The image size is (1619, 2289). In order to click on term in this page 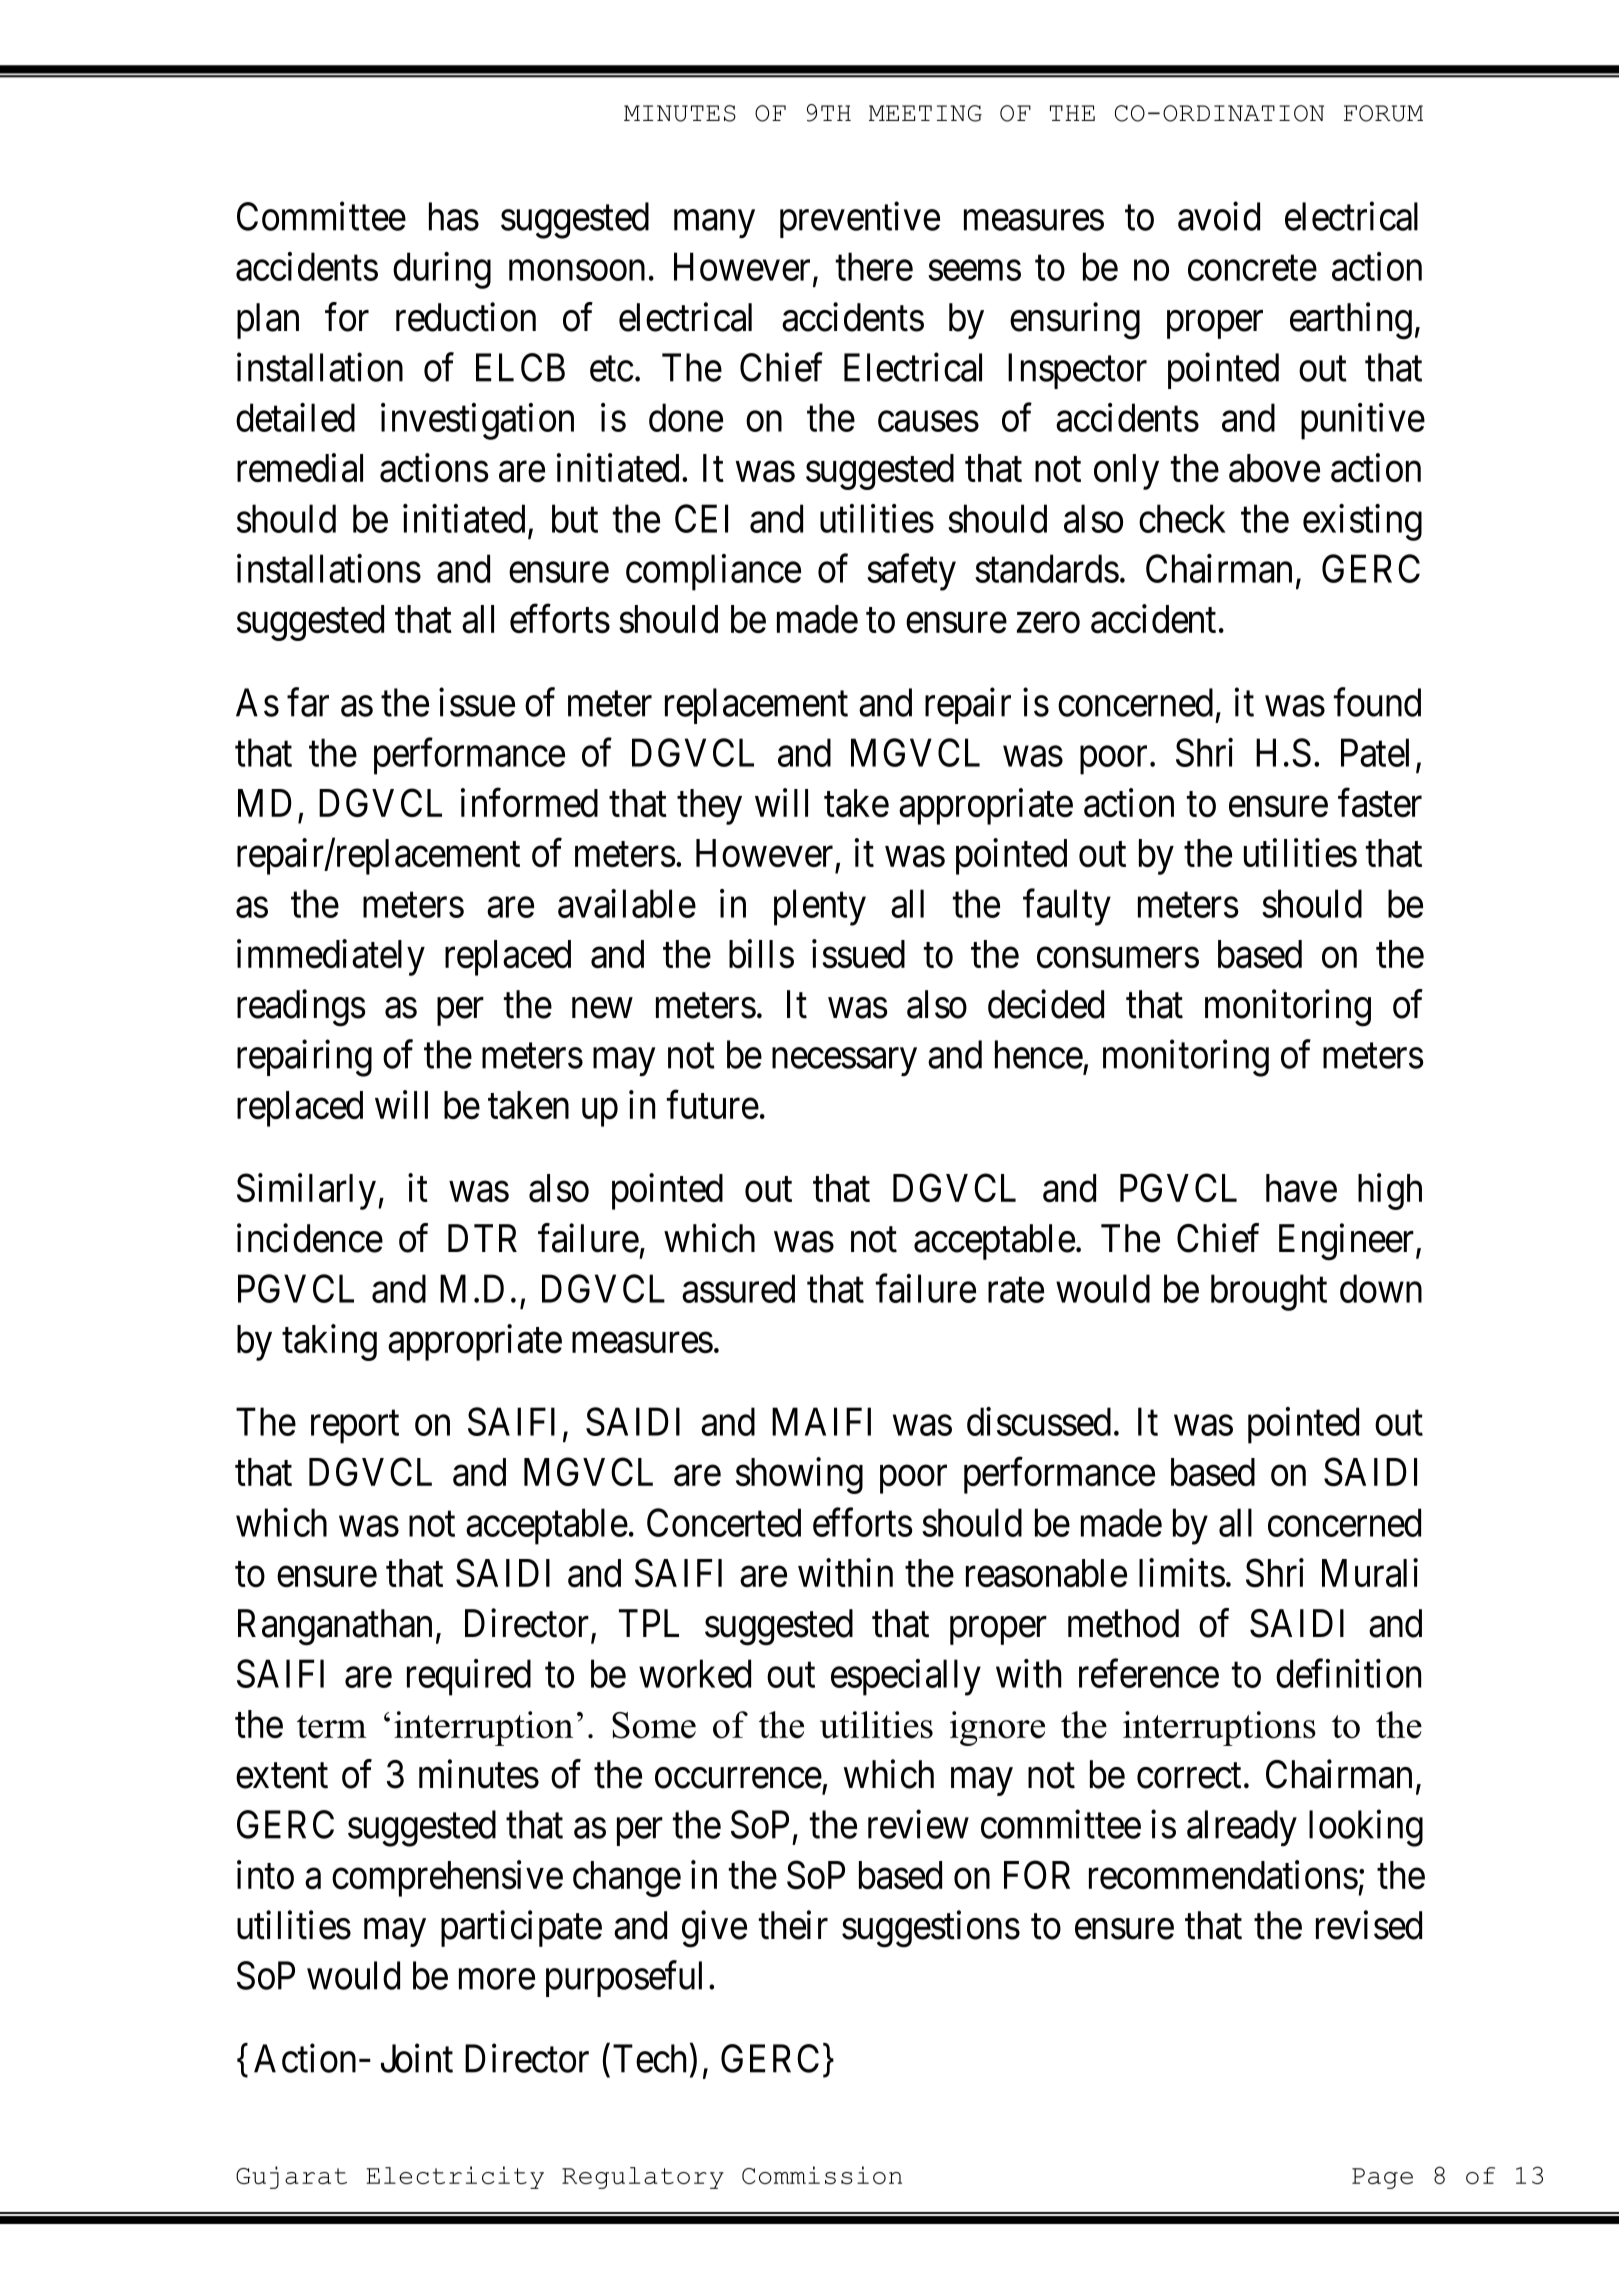, I will do `click(332, 1727)`.
